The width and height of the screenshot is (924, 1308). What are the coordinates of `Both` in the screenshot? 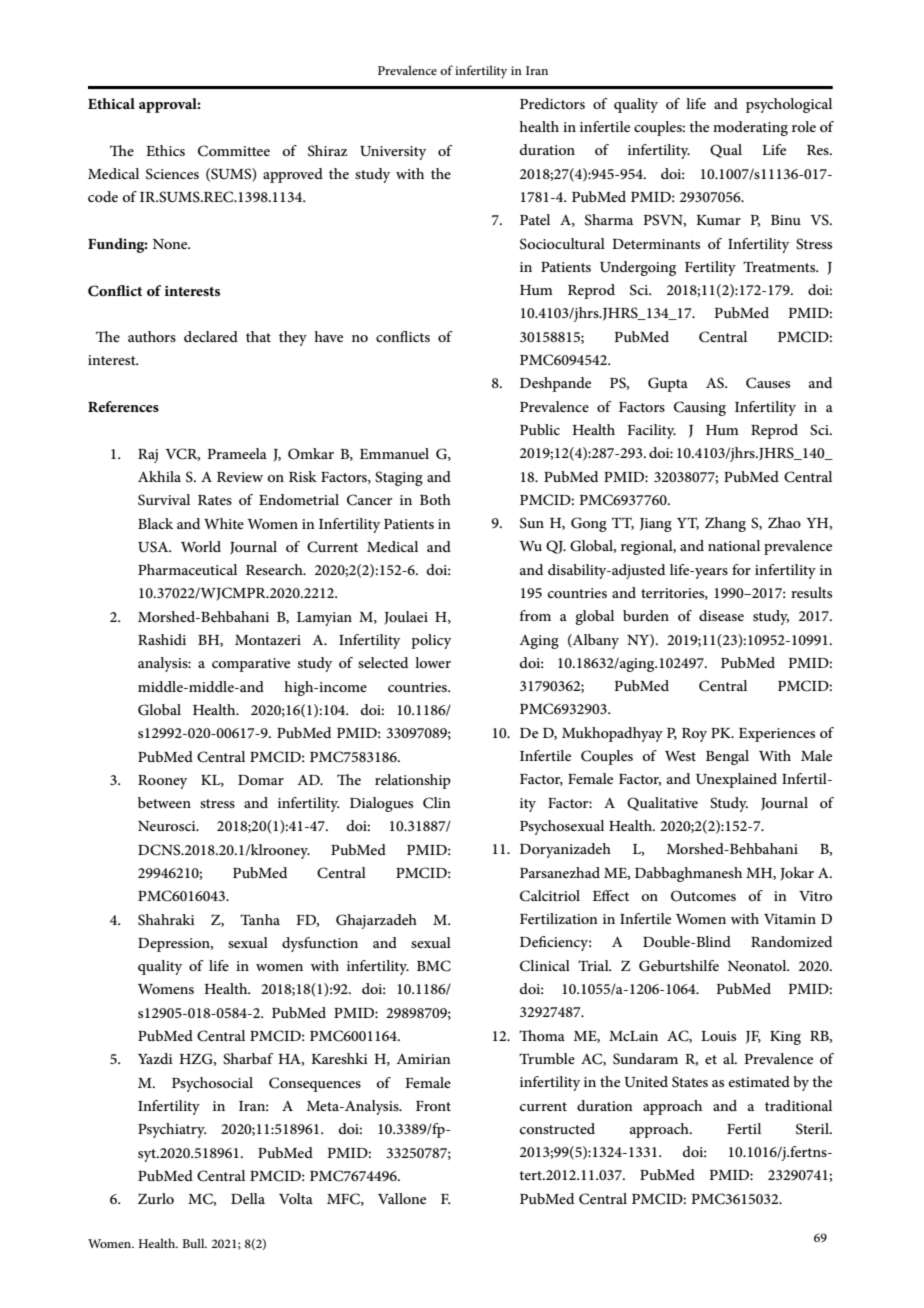 It's located at (435, 499).
